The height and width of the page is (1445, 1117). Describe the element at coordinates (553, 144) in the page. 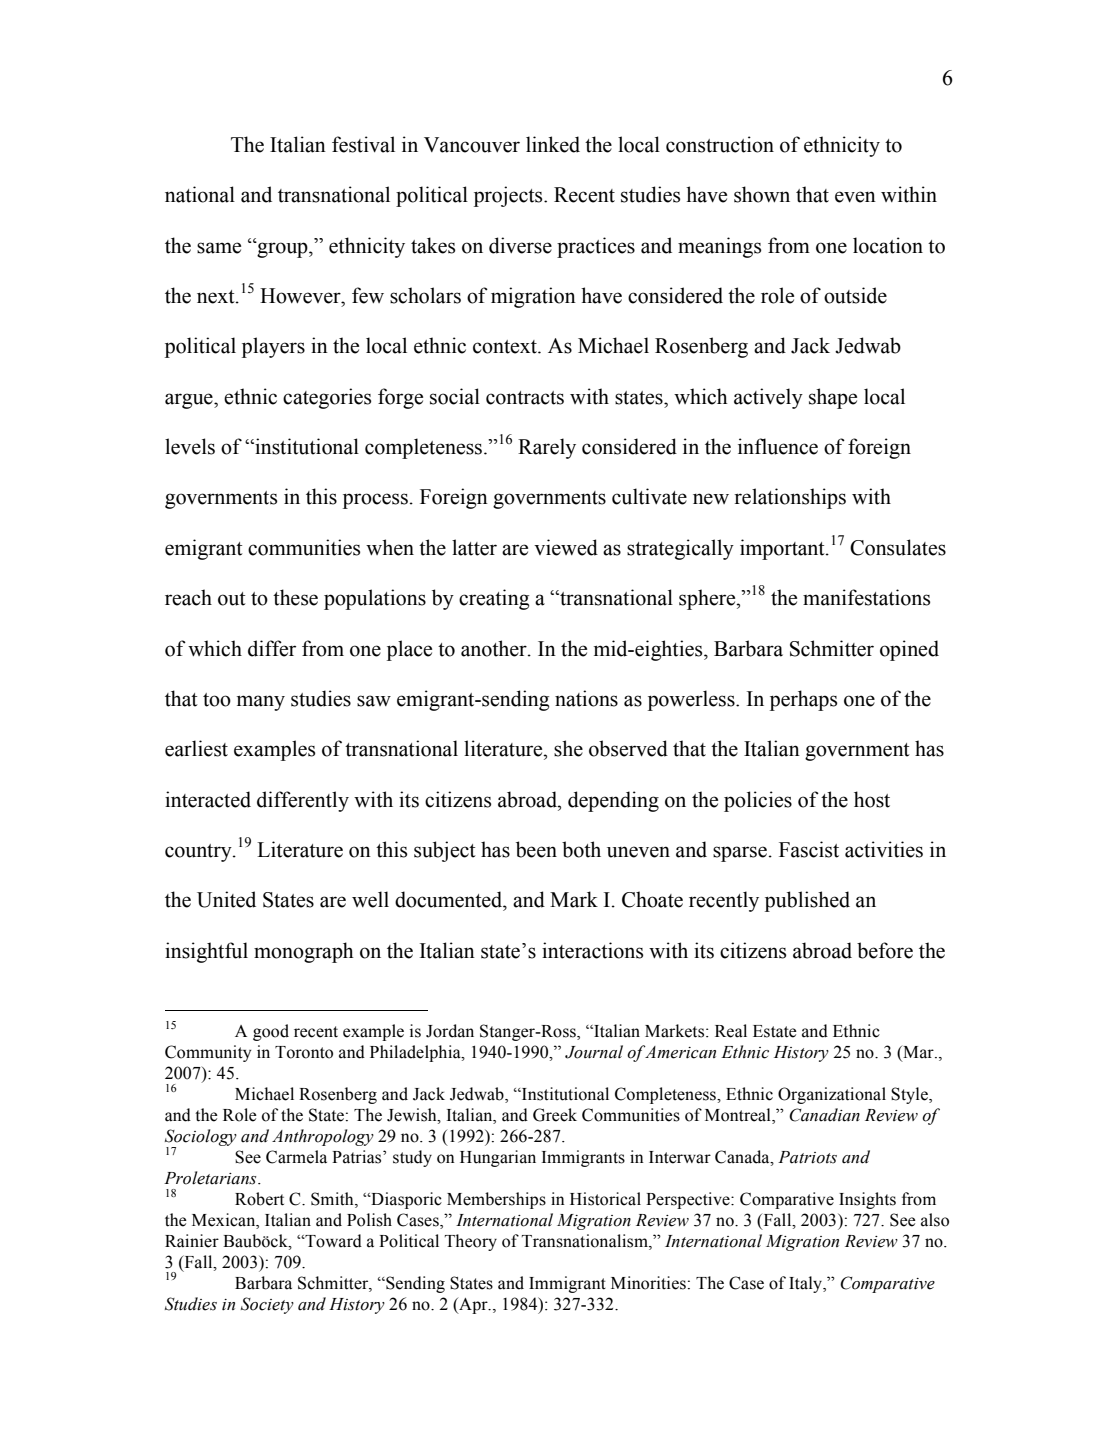

I see `linked` at that location.
